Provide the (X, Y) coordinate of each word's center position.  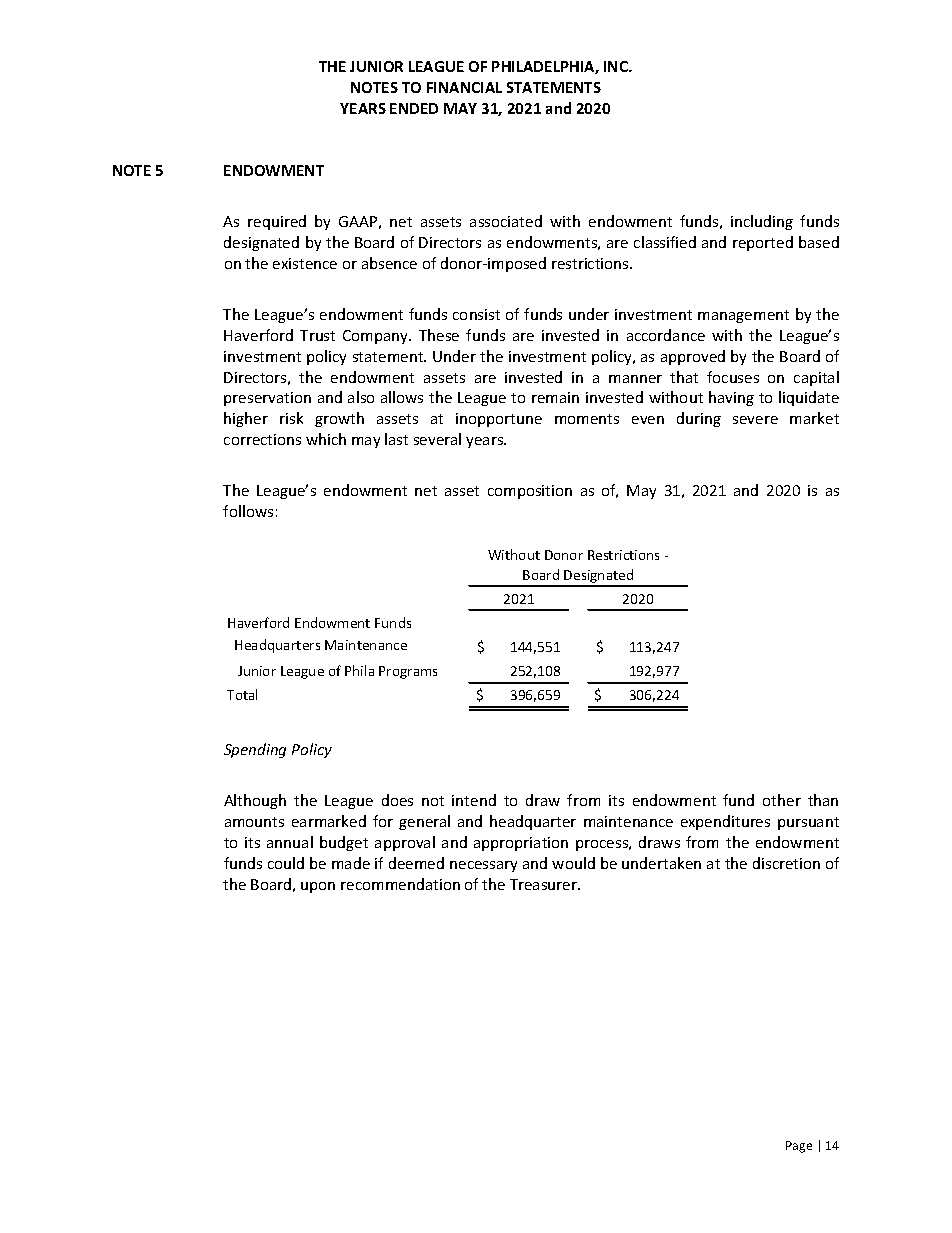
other (782, 800)
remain (555, 397)
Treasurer (544, 884)
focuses (733, 377)
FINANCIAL (464, 87)
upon (318, 887)
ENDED (414, 108)
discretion (786, 863)
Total (242, 694)
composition (530, 492)
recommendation (400, 884)
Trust (317, 335)
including (762, 222)
